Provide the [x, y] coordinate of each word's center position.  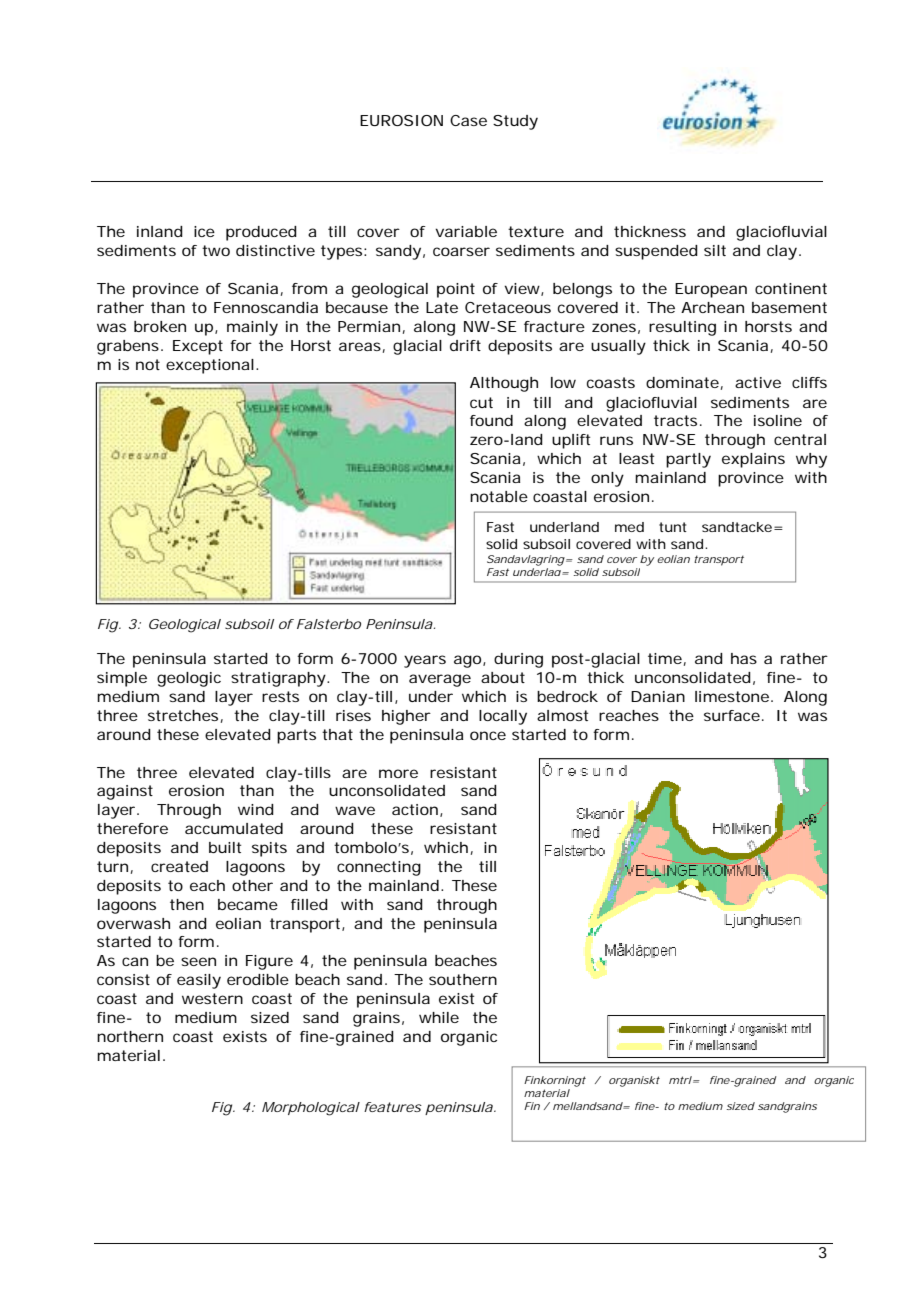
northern [130, 1036]
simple [122, 679]
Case [468, 120]
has [744, 658]
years [425, 661]
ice [204, 231]
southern [463, 979]
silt [715, 250]
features [393, 1107]
